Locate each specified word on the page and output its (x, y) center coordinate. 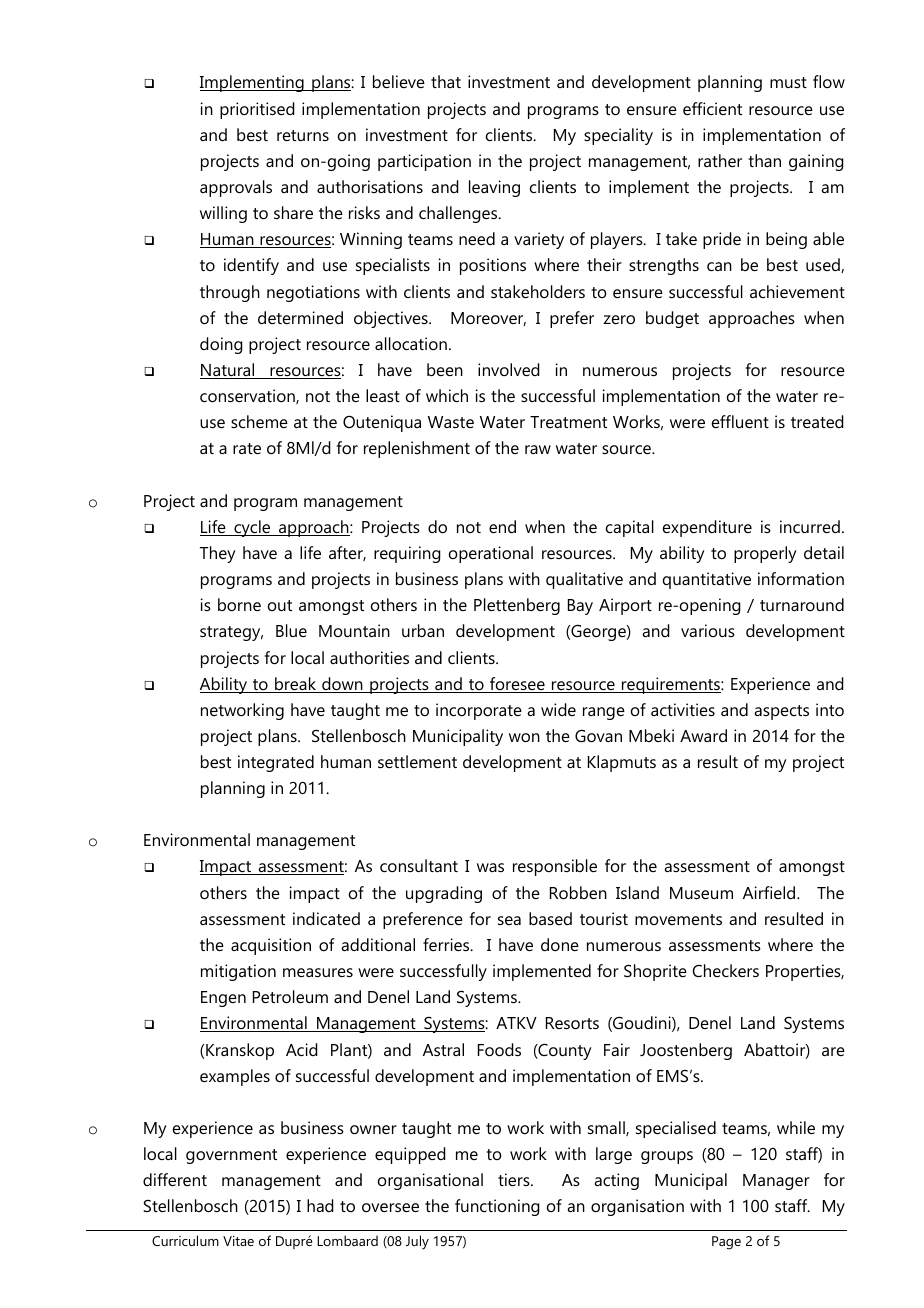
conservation (248, 396)
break (296, 685)
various (708, 630)
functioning (497, 1207)
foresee (517, 685)
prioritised (257, 110)
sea (509, 920)
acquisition (271, 946)
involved (509, 369)
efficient (712, 108)
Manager (776, 1182)
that (446, 81)
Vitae (238, 1241)
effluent (740, 421)
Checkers (725, 970)
